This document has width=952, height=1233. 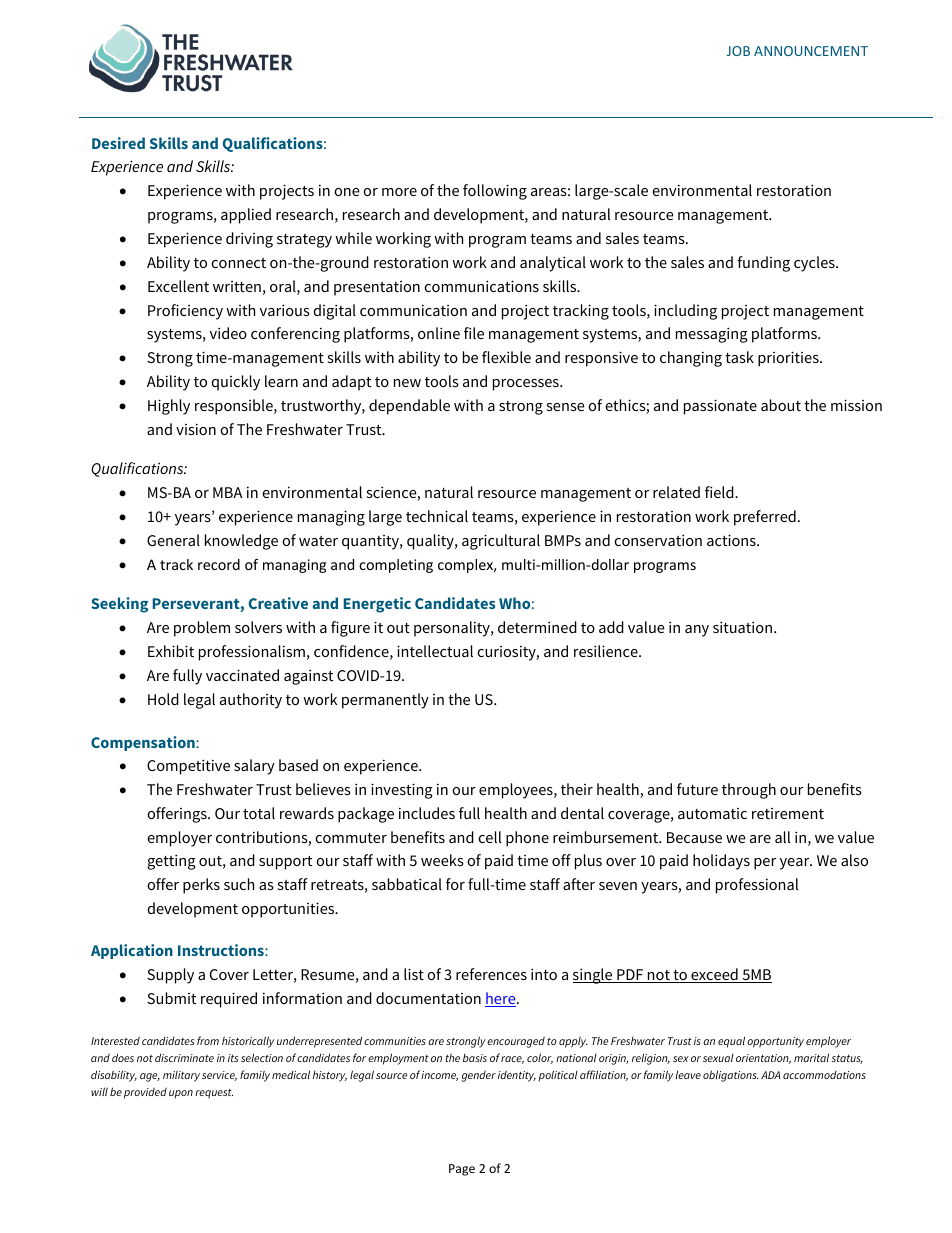 What do you see at coordinates (738, 51) in the document?
I see `JOB` at bounding box center [738, 51].
